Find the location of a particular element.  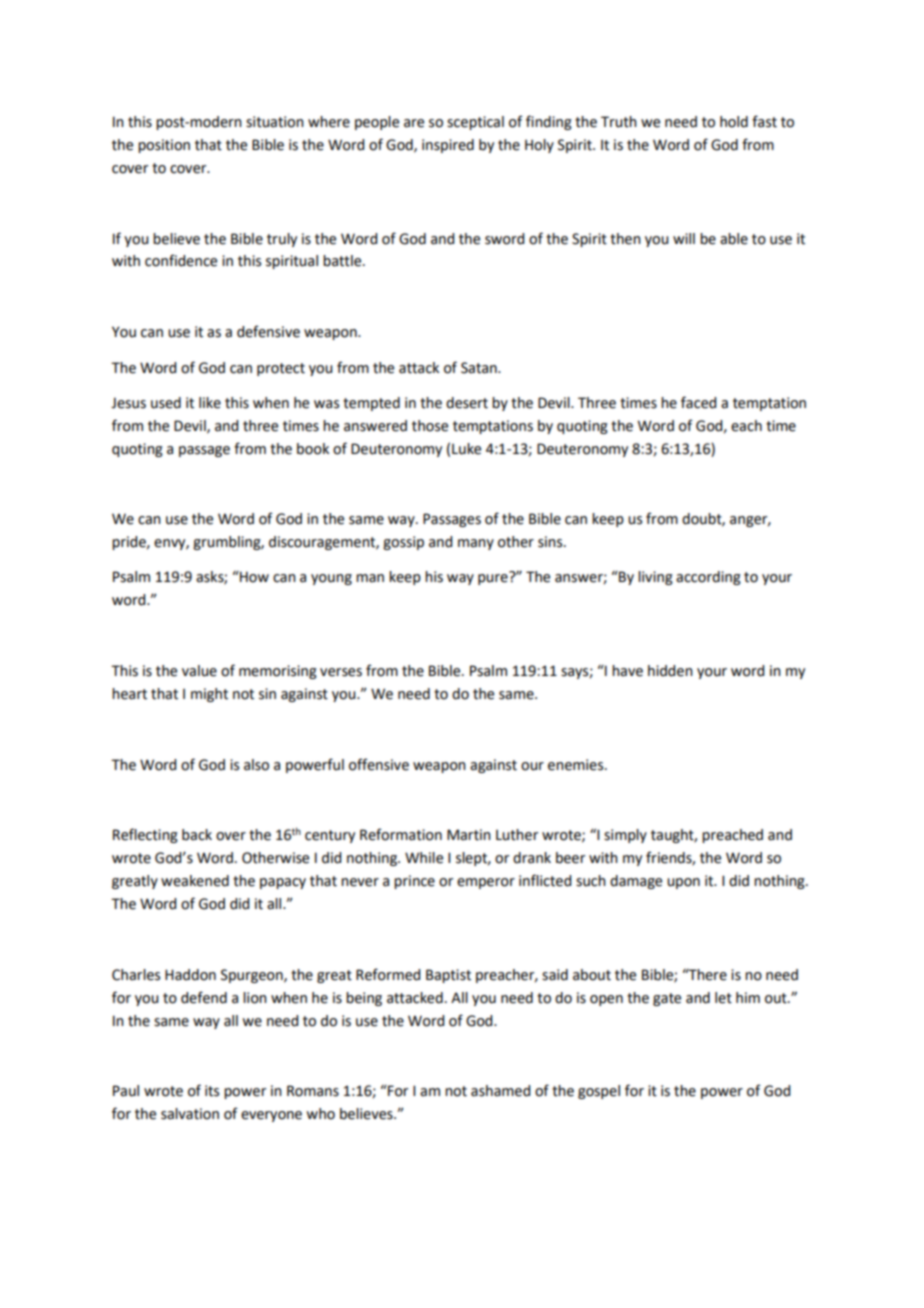

position is located at coordinates (164, 146).
